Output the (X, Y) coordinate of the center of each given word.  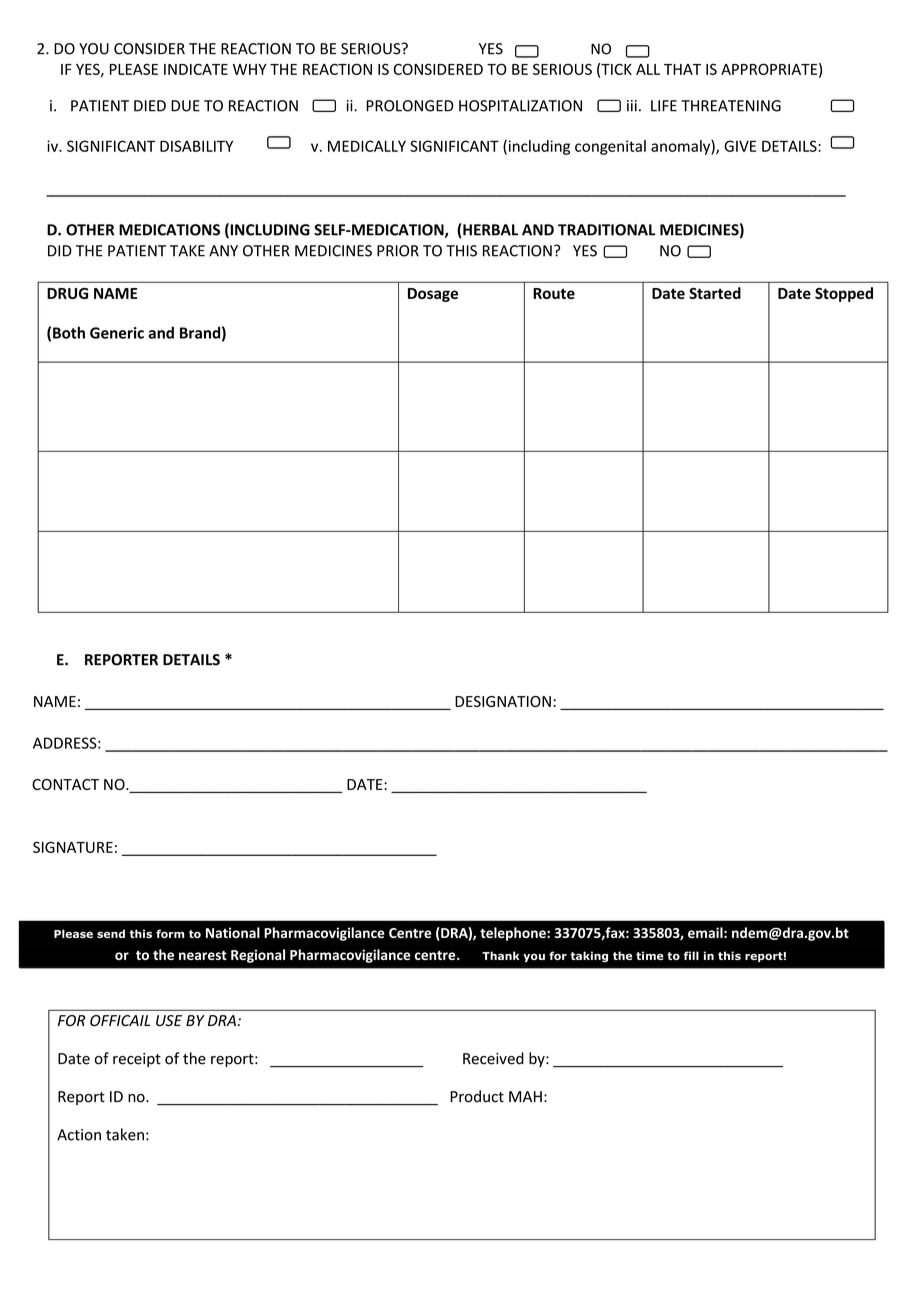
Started (715, 293)
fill (691, 955)
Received (493, 1058)
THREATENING (731, 106)
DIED (150, 106)
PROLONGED (410, 106)
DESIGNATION (503, 701)
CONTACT (65, 784)
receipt (137, 1060)
